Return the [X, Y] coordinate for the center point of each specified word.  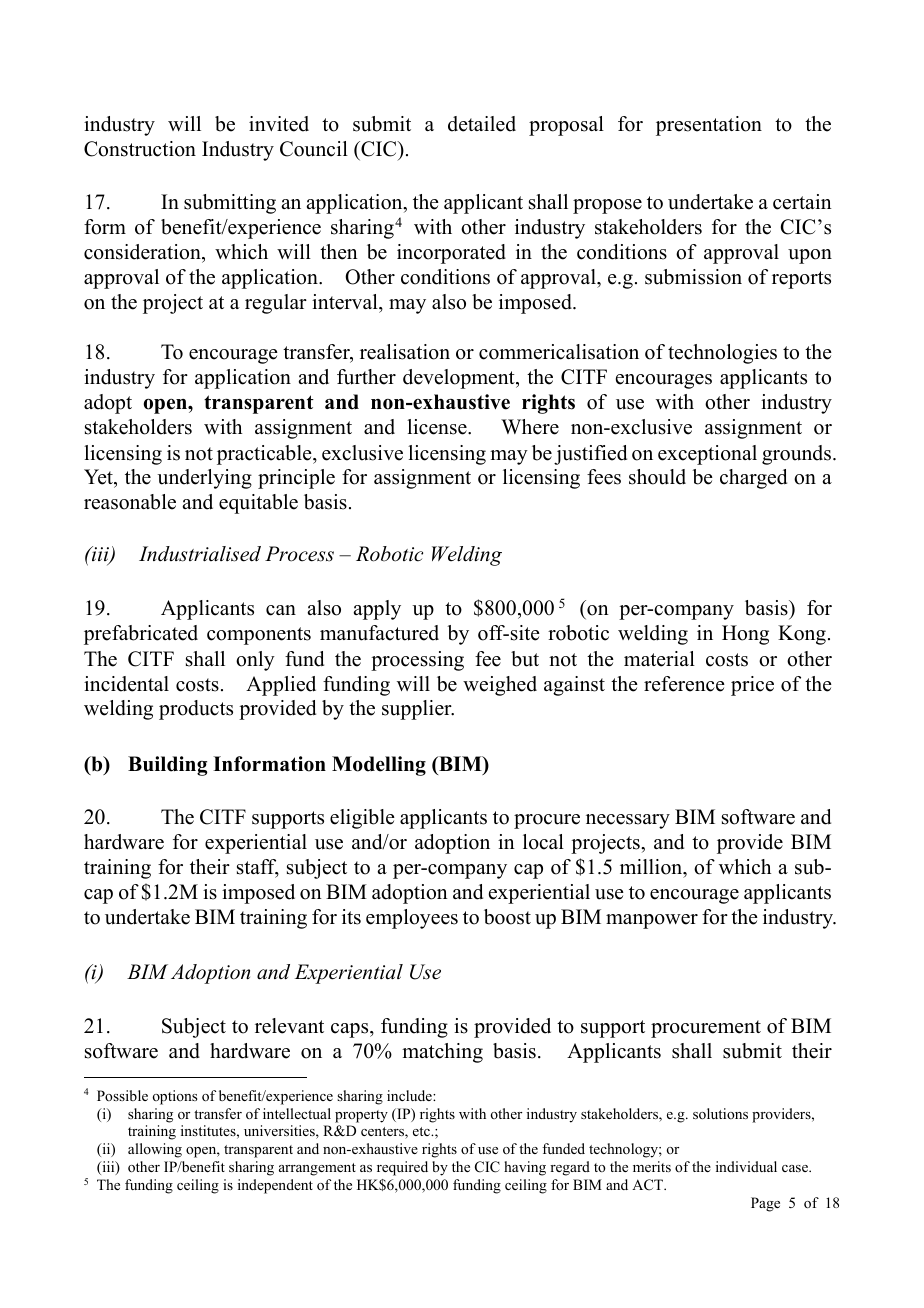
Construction [140, 149]
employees [412, 919]
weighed [500, 686]
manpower [652, 921]
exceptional [707, 455]
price [752, 686]
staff [258, 868]
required [402, 1168]
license [438, 427]
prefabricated [141, 635]
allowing [155, 1150]
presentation [709, 126]
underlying [204, 479]
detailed [482, 124]
